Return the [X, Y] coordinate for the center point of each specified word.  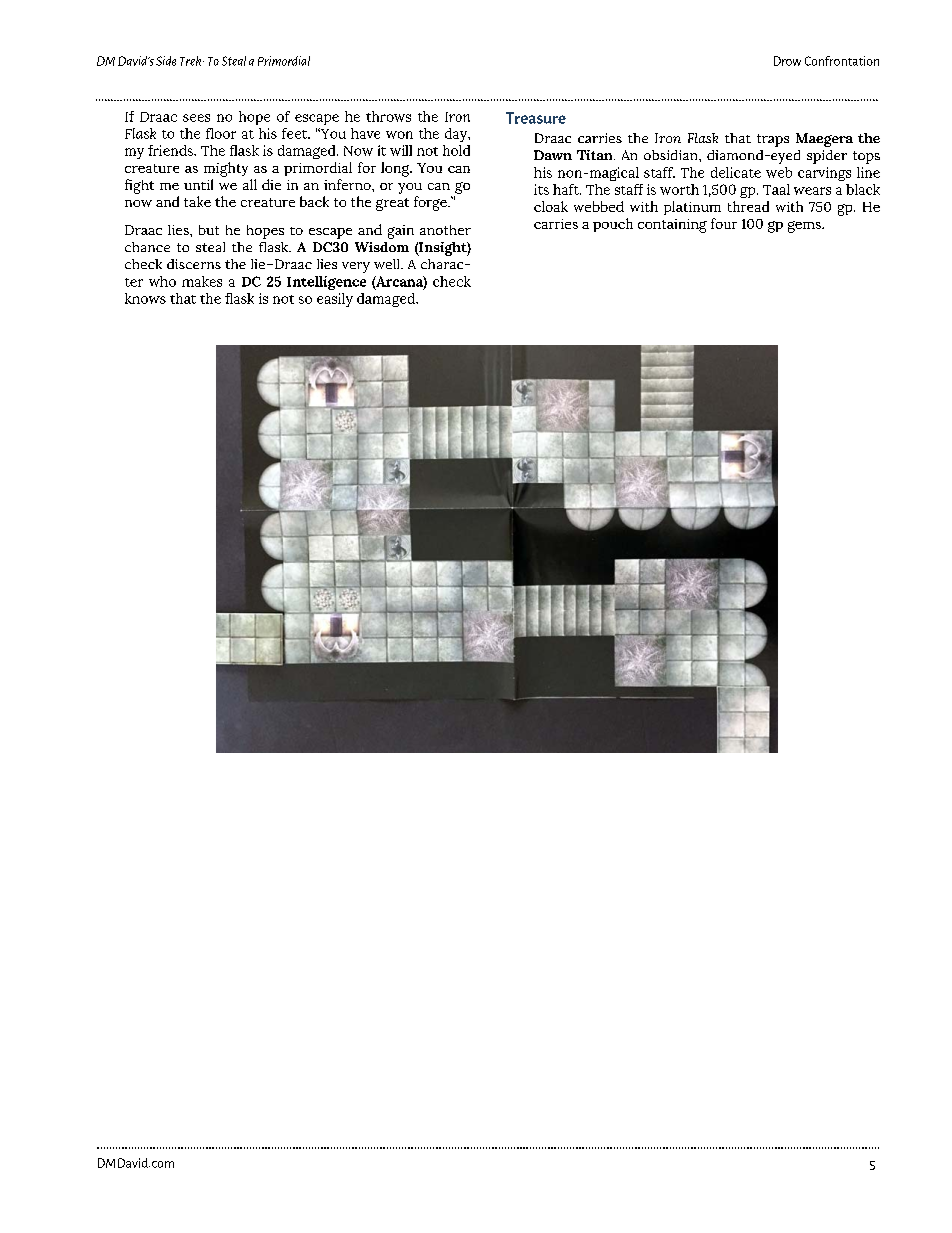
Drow [787, 61]
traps [773, 140]
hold [456, 150]
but [209, 230]
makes [202, 281]
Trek [192, 61]
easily [335, 300]
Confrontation [842, 61]
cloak [551, 206]
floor [221, 133]
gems [805, 227]
